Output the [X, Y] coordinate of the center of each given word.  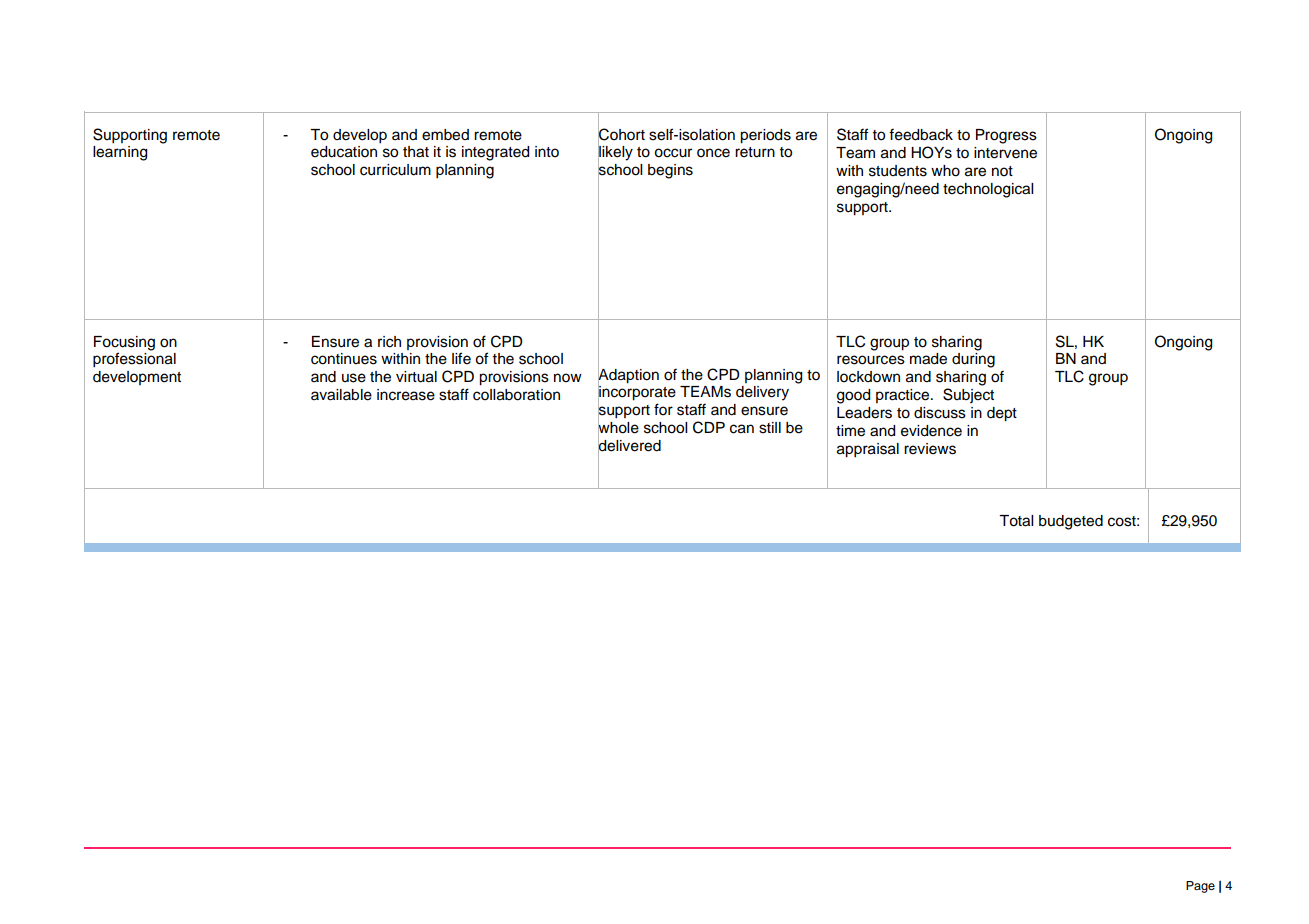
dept [1002, 414]
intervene [1005, 153]
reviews [930, 449]
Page [1200, 887]
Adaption [628, 375]
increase [406, 395]
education [344, 152]
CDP [709, 427]
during [973, 360]
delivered [629, 446]
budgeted [1071, 522]
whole [618, 428]
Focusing [124, 343]
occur [673, 153]
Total [1016, 521]
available [341, 395]
